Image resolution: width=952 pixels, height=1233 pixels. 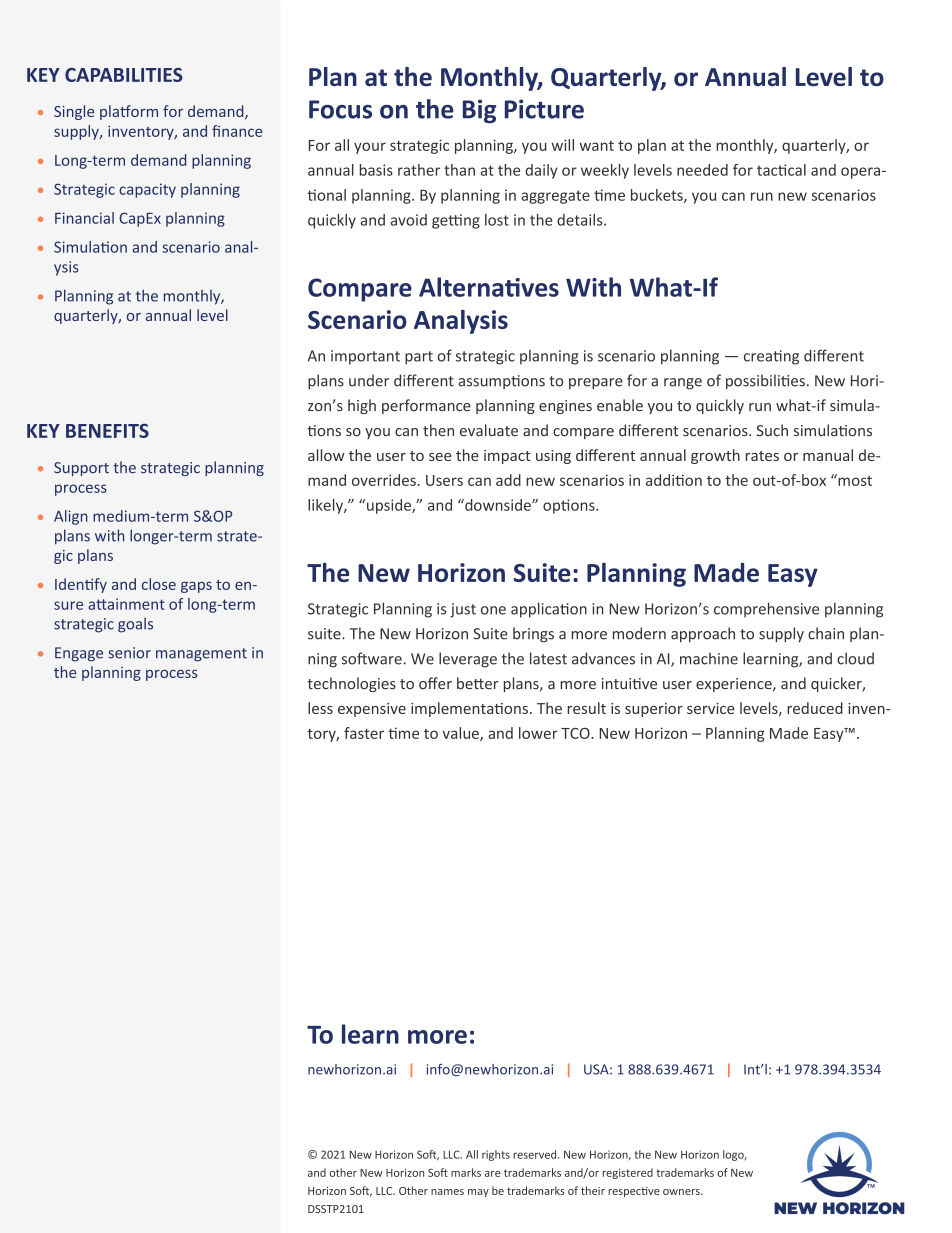 What do you see at coordinates (447, 1192) in the screenshot?
I see `names` at bounding box center [447, 1192].
